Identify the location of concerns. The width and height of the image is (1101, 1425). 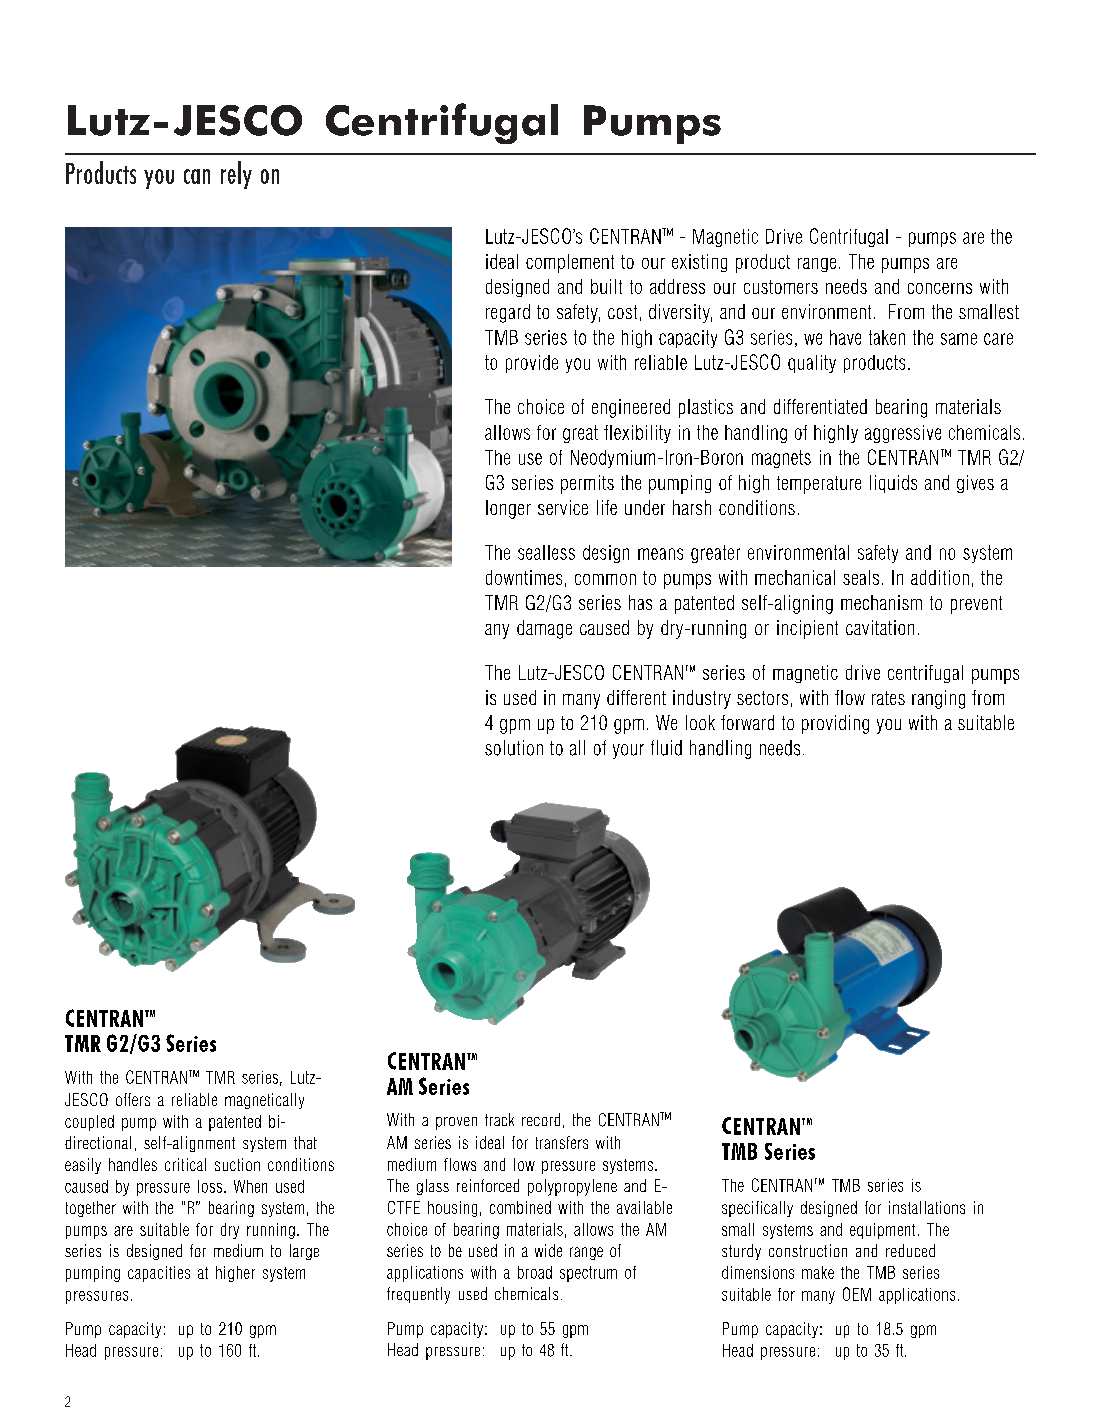
(940, 288).
